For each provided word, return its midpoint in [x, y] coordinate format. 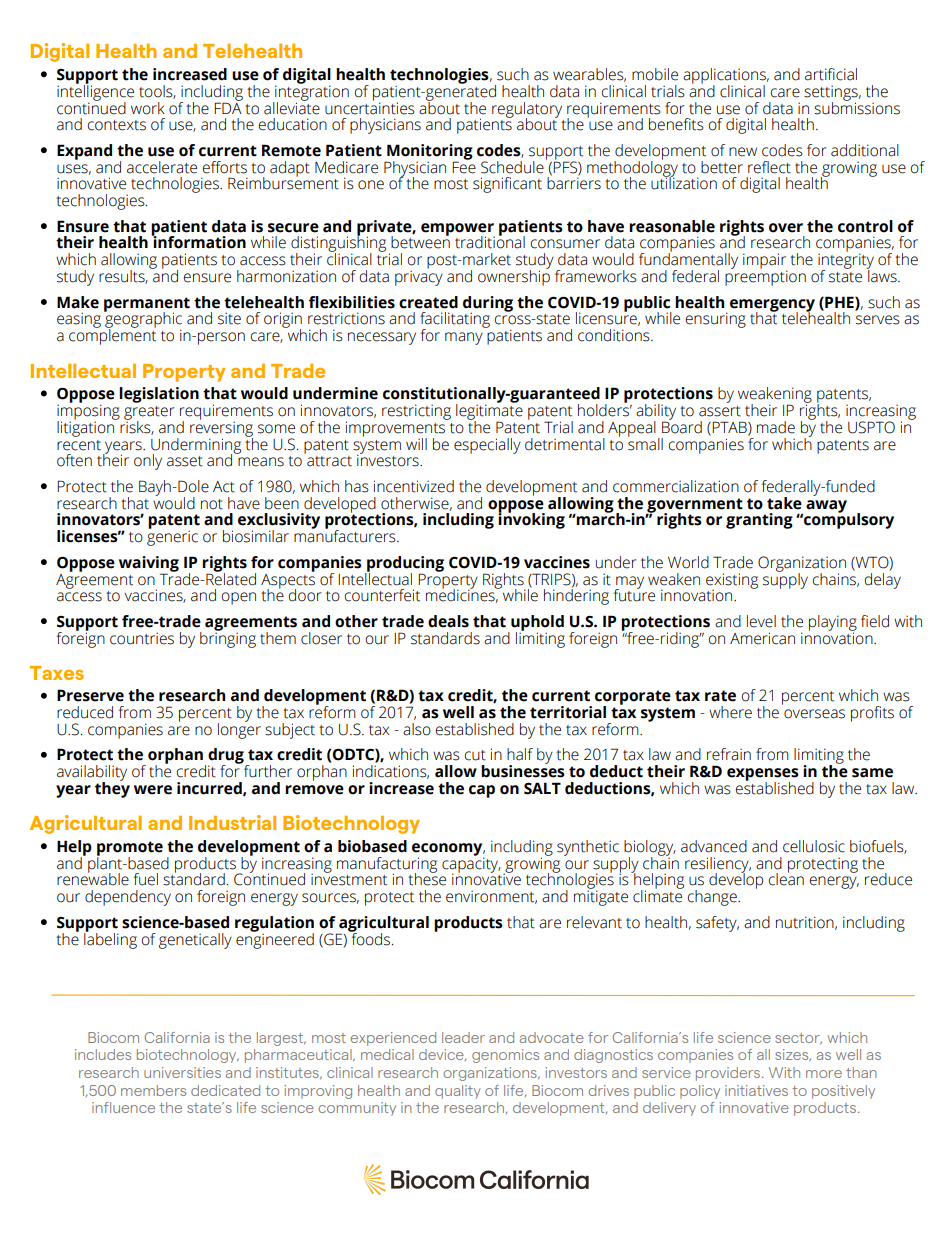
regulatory [527, 111]
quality [458, 1092]
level [761, 621]
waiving [149, 565]
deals [448, 621]
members [153, 1090]
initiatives [756, 1090]
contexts [117, 125]
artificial [831, 74]
